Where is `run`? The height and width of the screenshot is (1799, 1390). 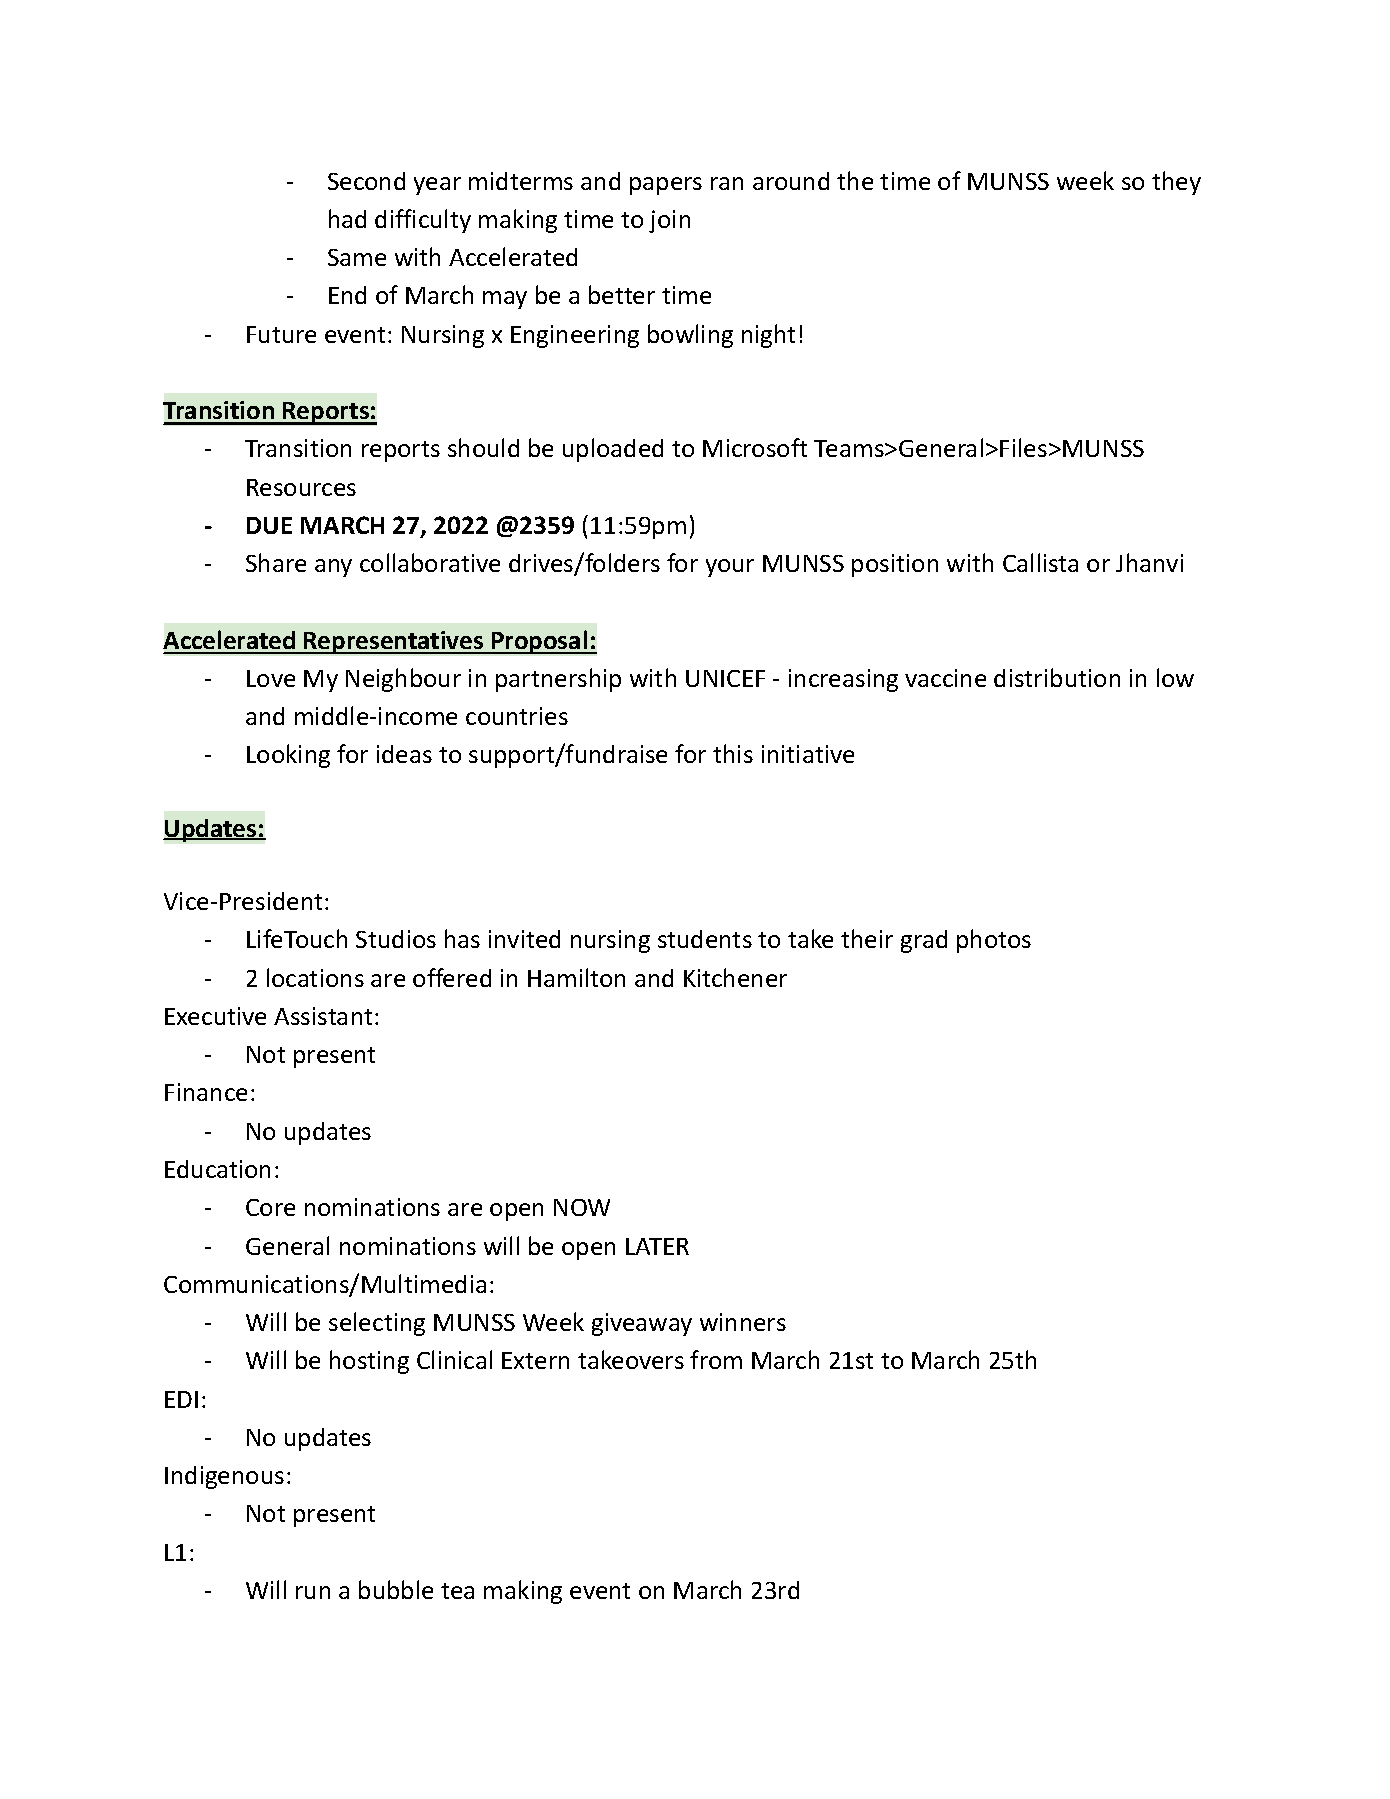
run is located at coordinates (313, 1592).
